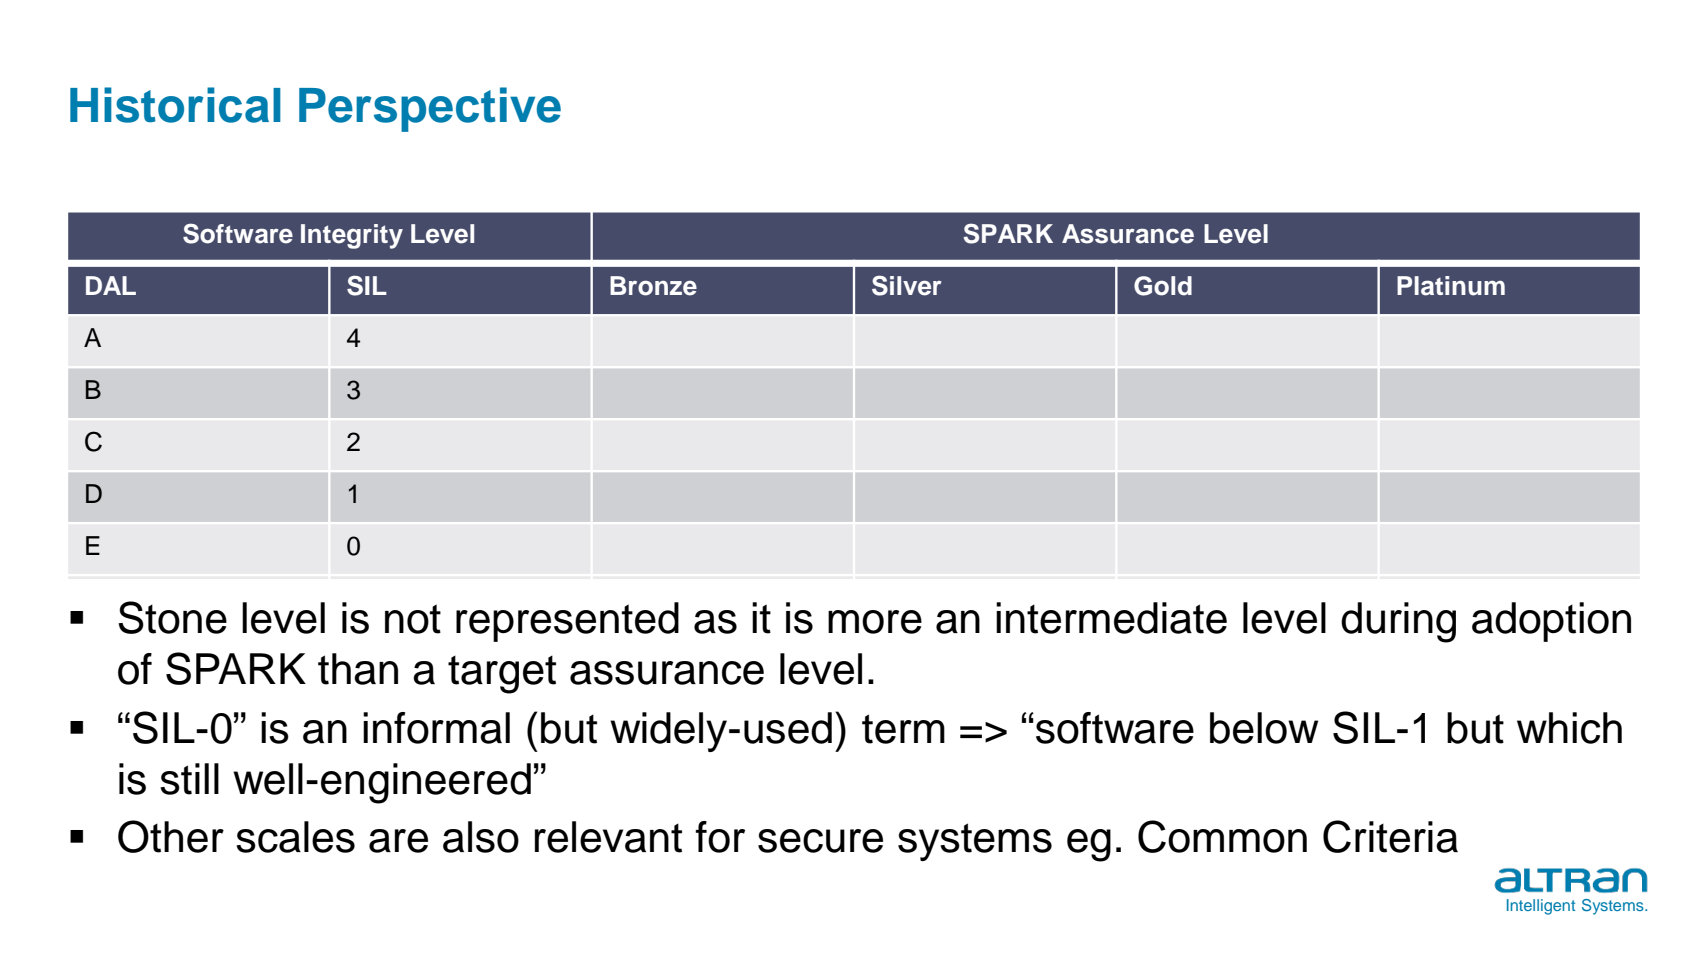 The height and width of the screenshot is (961, 1708). Describe the element at coordinates (1551, 622) in the screenshot. I see `adoption` at that location.
